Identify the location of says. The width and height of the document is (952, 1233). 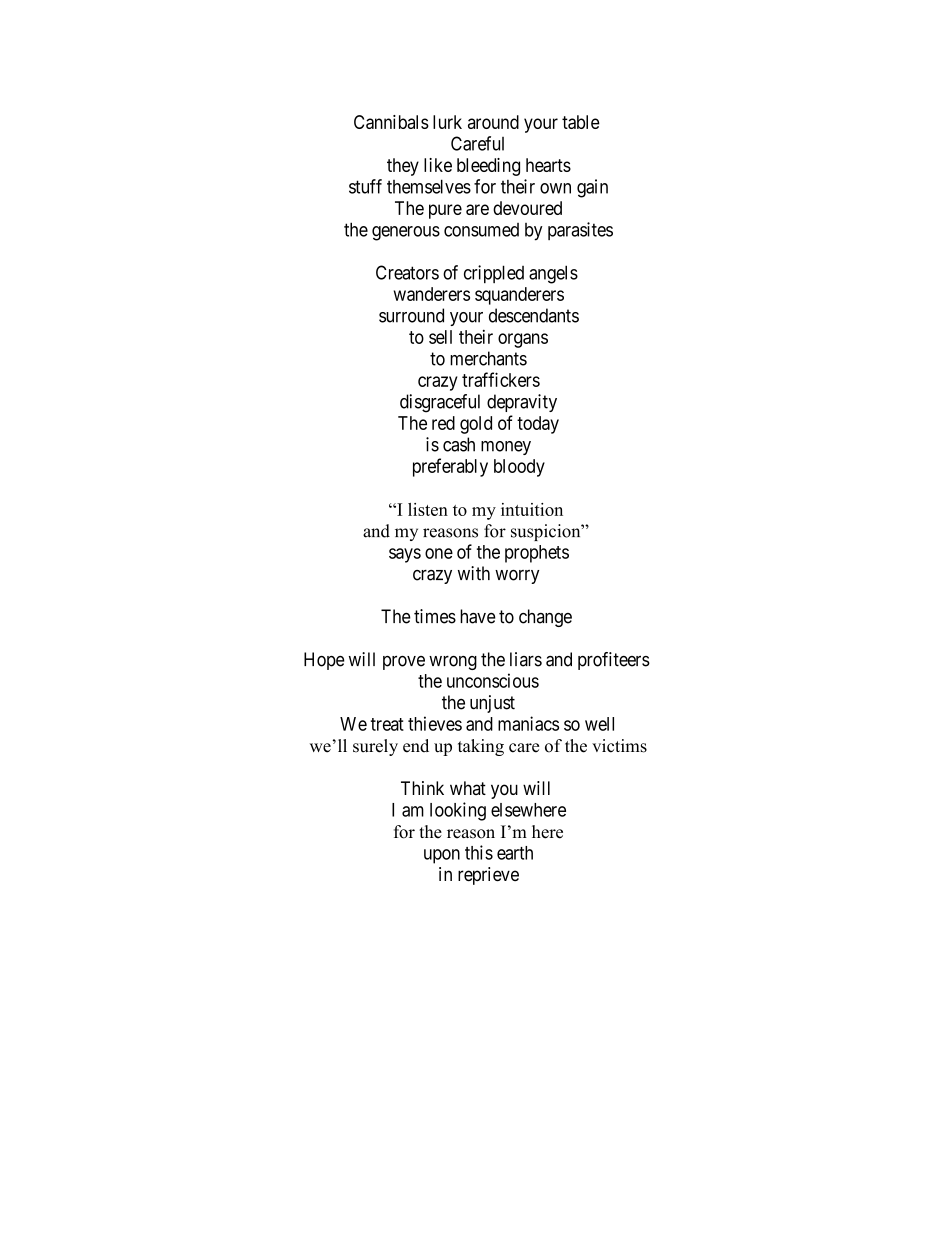
(405, 555).
